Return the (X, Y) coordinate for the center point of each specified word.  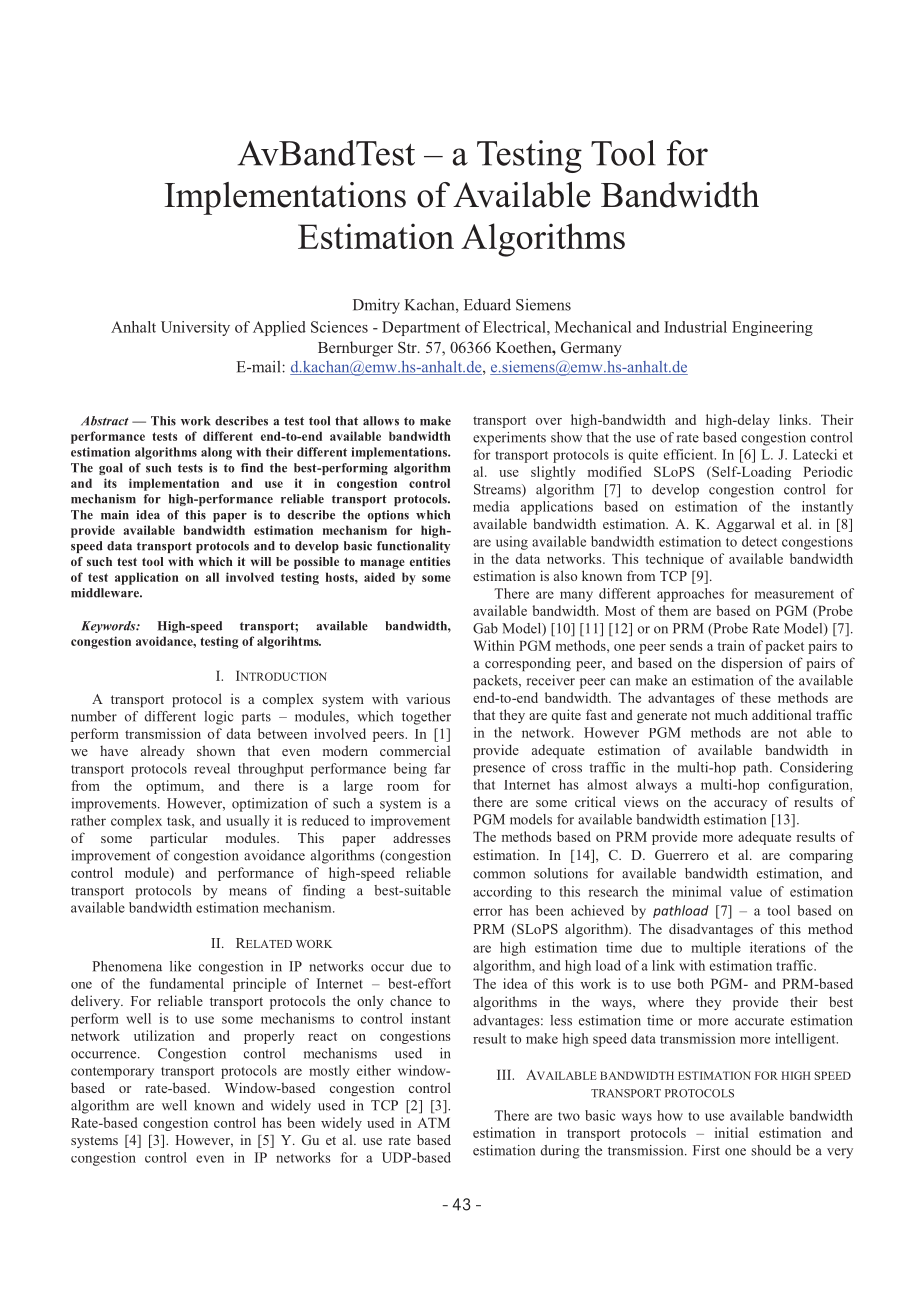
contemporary (112, 1073)
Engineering (772, 328)
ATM (433, 1123)
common (499, 875)
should (771, 1150)
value (746, 891)
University (195, 328)
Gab (485, 628)
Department (421, 328)
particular (179, 839)
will (261, 561)
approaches (690, 595)
